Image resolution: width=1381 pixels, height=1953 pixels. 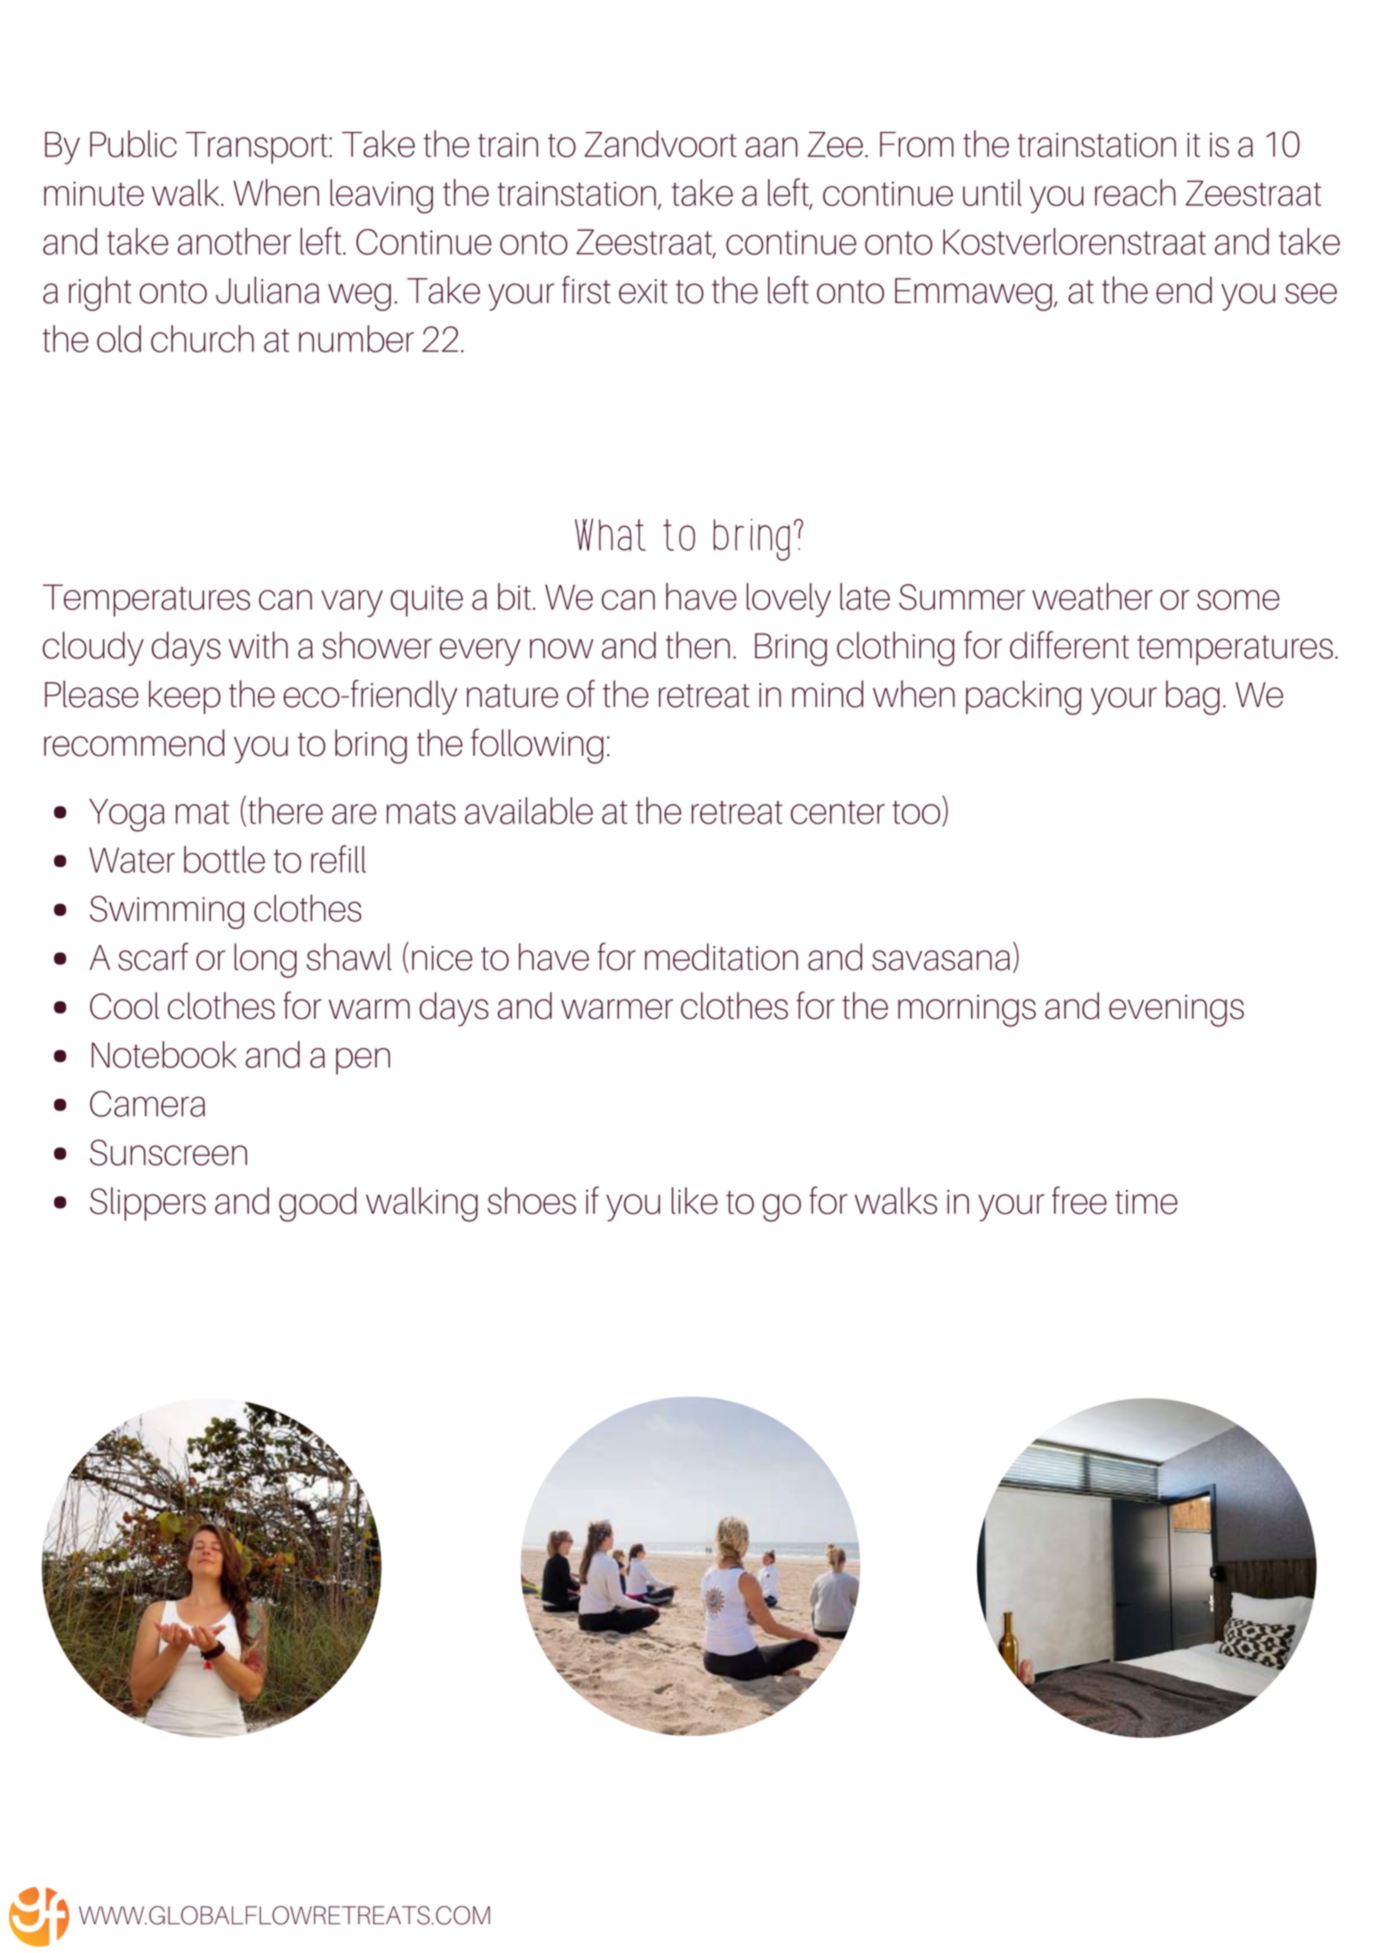 I want to click on bag, so click(x=1193, y=697).
